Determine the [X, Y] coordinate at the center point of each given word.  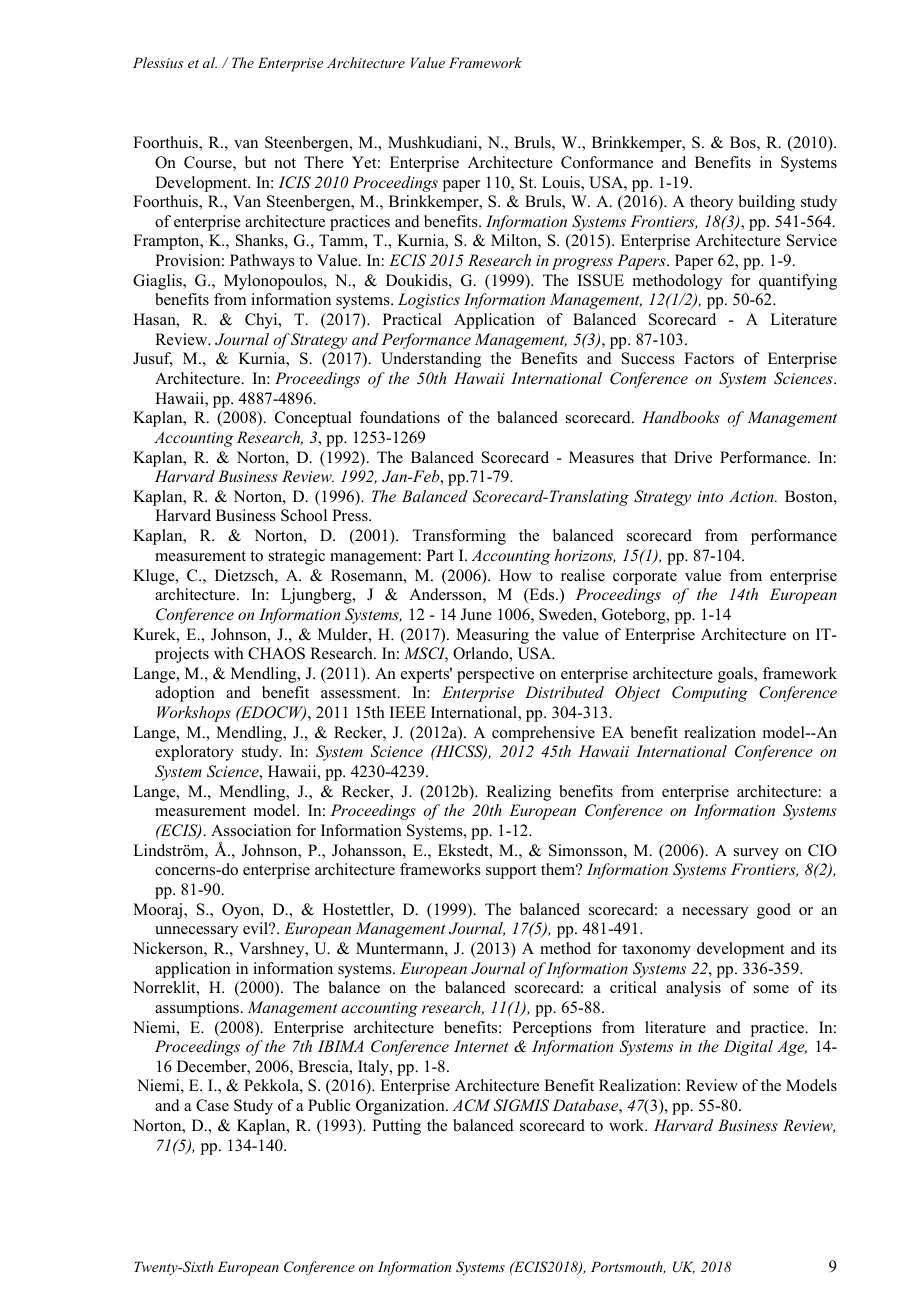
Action [752, 496]
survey [756, 854]
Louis [562, 183]
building [767, 203]
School [304, 515]
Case [212, 1105]
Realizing [518, 793]
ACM [472, 1105]
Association [251, 830]
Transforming [459, 537]
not [285, 163]
